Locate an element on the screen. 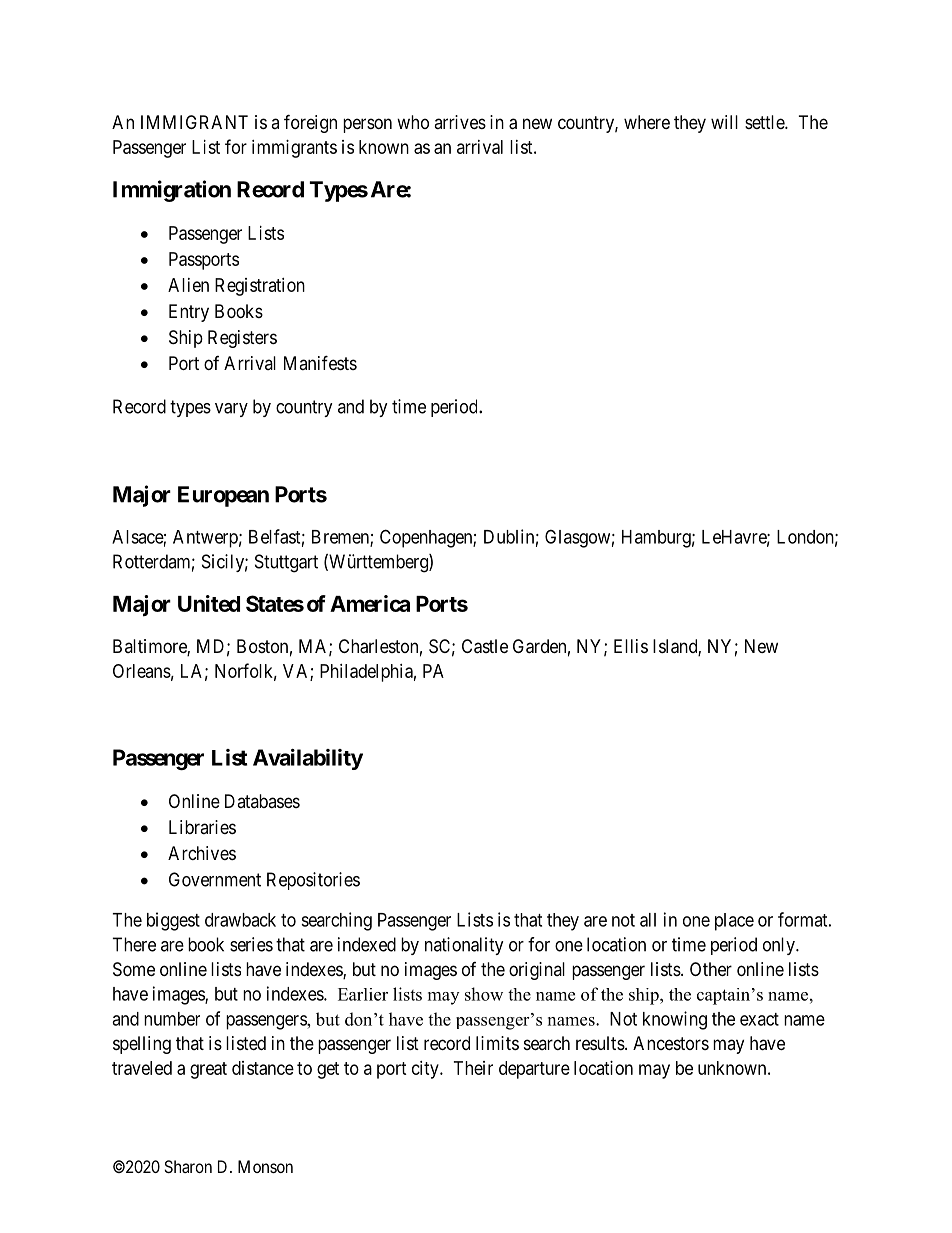  Their is located at coordinates (473, 1068).
